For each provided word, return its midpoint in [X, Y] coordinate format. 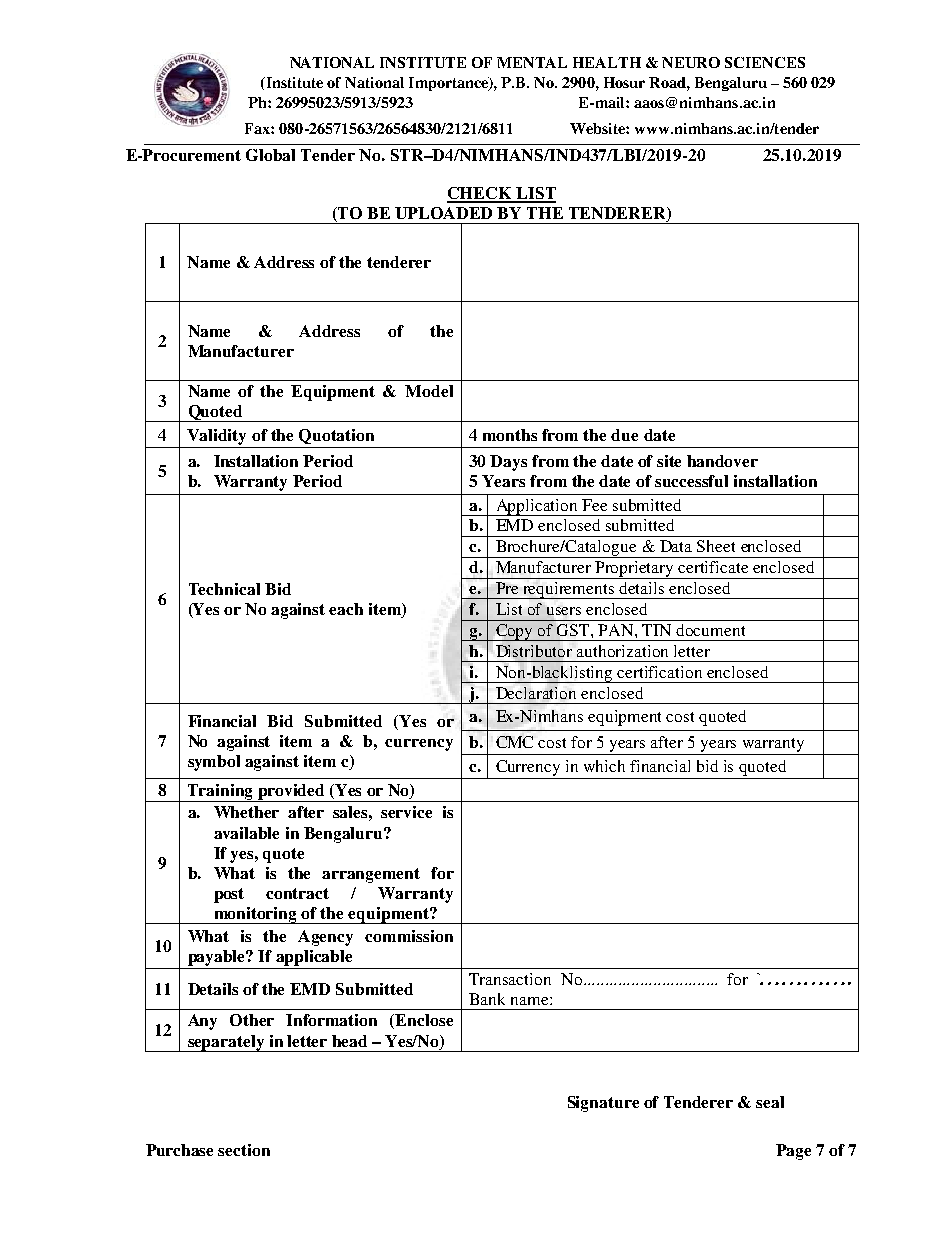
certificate [713, 567]
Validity [216, 437]
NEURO [691, 62]
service [406, 812]
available [246, 833]
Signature [603, 1104]
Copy [515, 632]
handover [722, 461]
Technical [224, 589]
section [244, 1150]
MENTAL [532, 62]
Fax [258, 128]
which [604, 766]
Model [429, 391]
